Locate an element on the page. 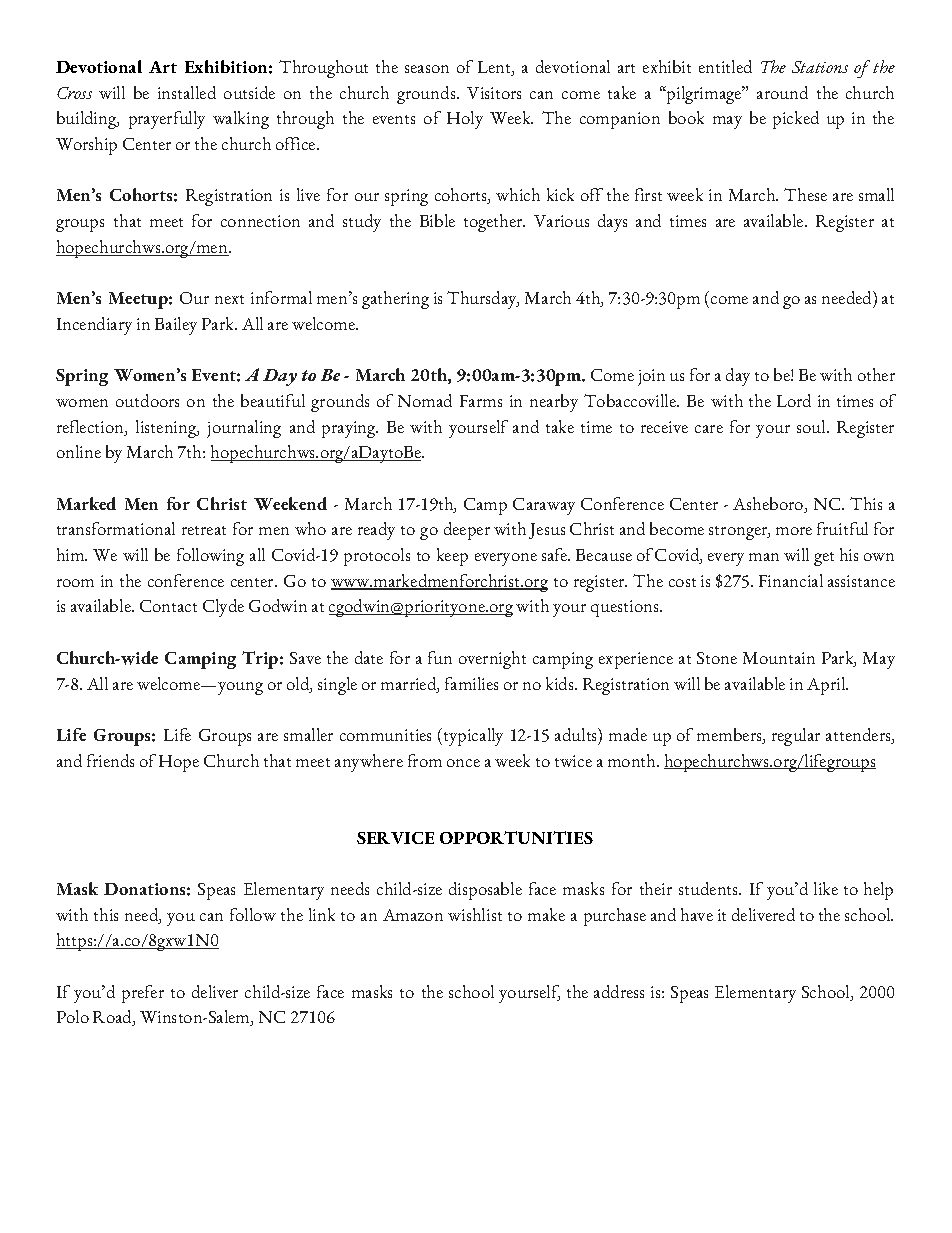 This image has width=952, height=1233. regular is located at coordinates (796, 737).
